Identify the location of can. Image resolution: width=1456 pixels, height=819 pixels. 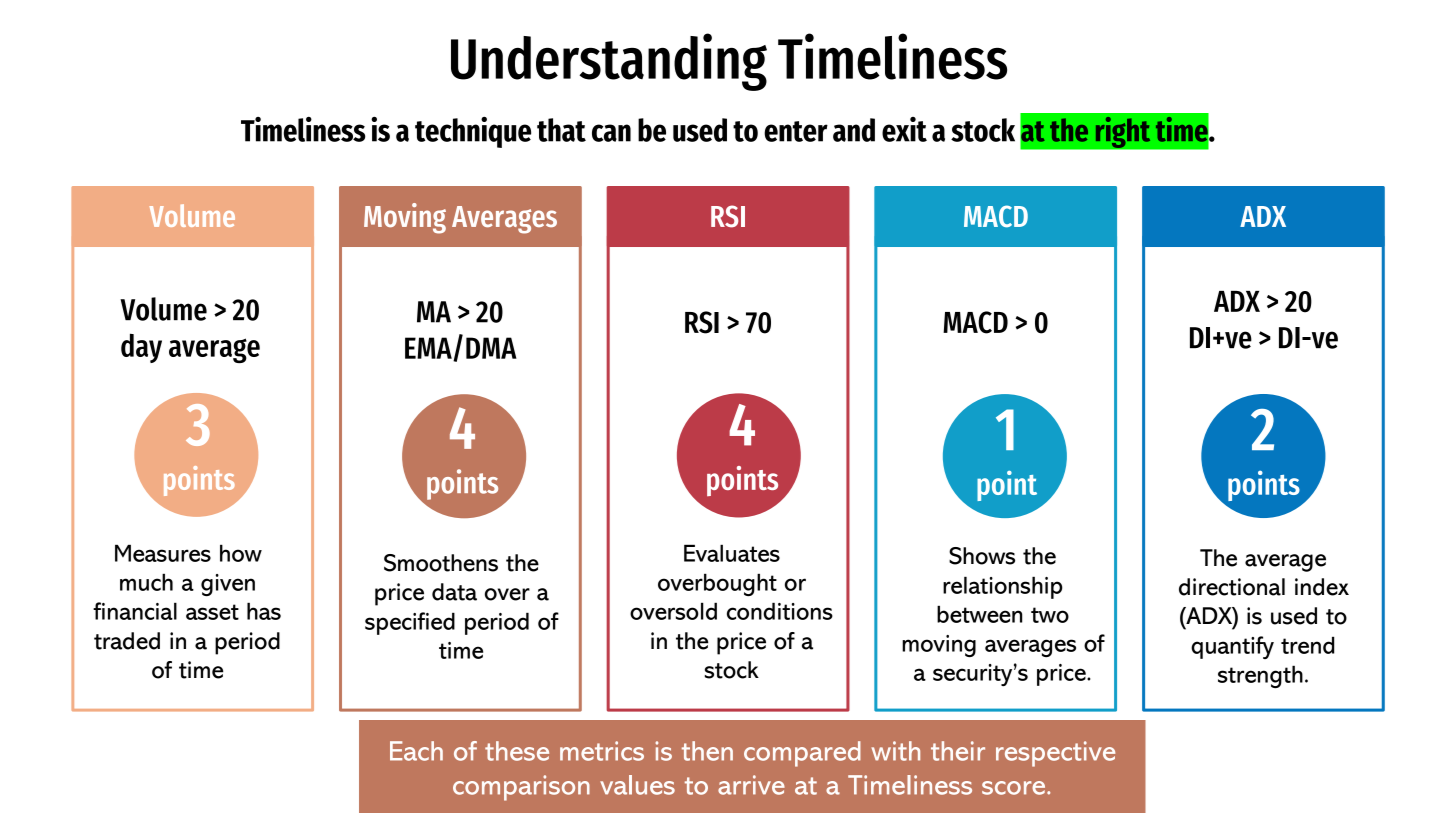
(611, 133).
